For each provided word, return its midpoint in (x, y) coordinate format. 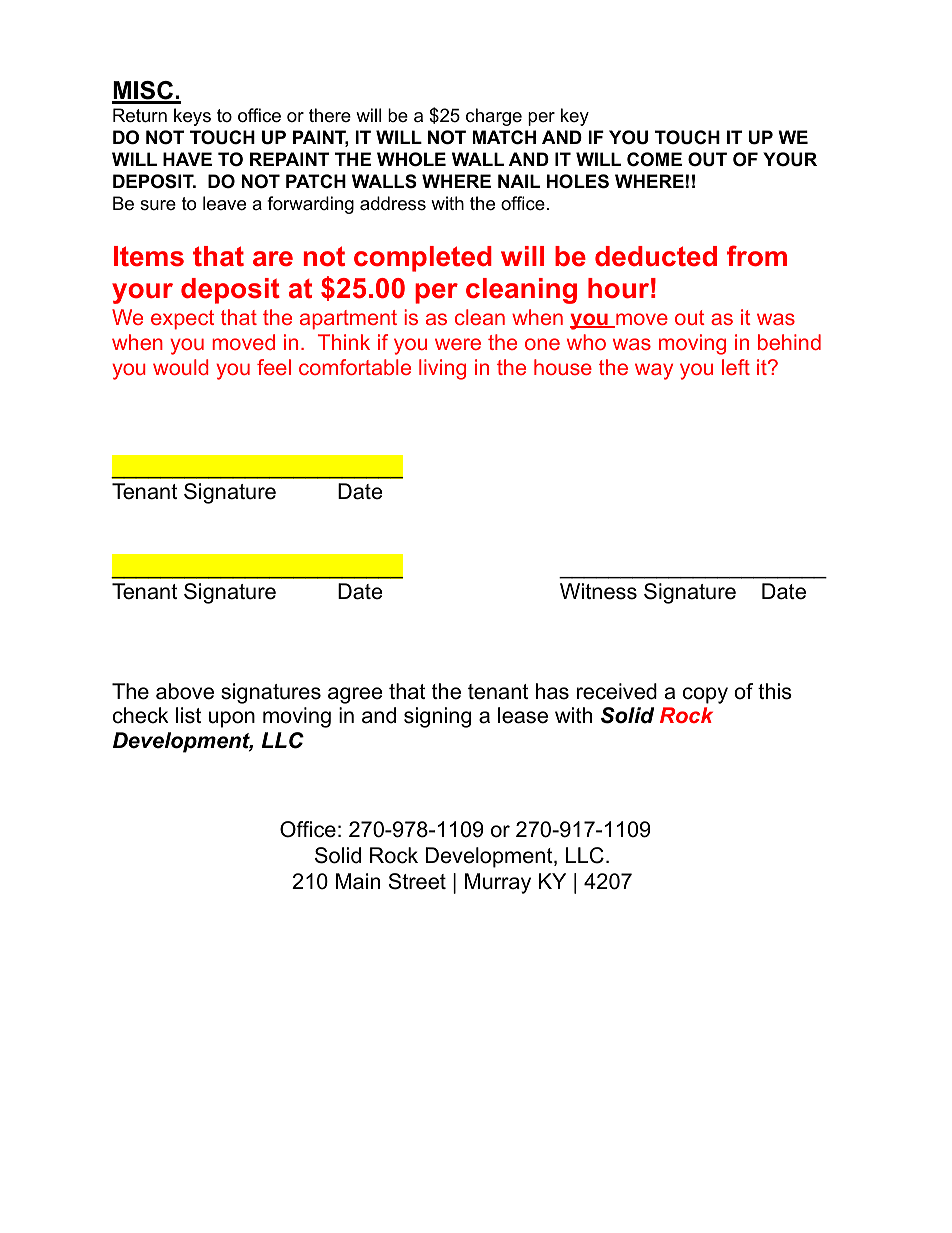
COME (654, 159)
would (180, 367)
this (775, 691)
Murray (498, 883)
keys (192, 117)
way (654, 371)
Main (358, 881)
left (736, 367)
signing (437, 717)
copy (705, 695)
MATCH (504, 137)
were (458, 344)
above (185, 691)
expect (182, 320)
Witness (598, 591)
